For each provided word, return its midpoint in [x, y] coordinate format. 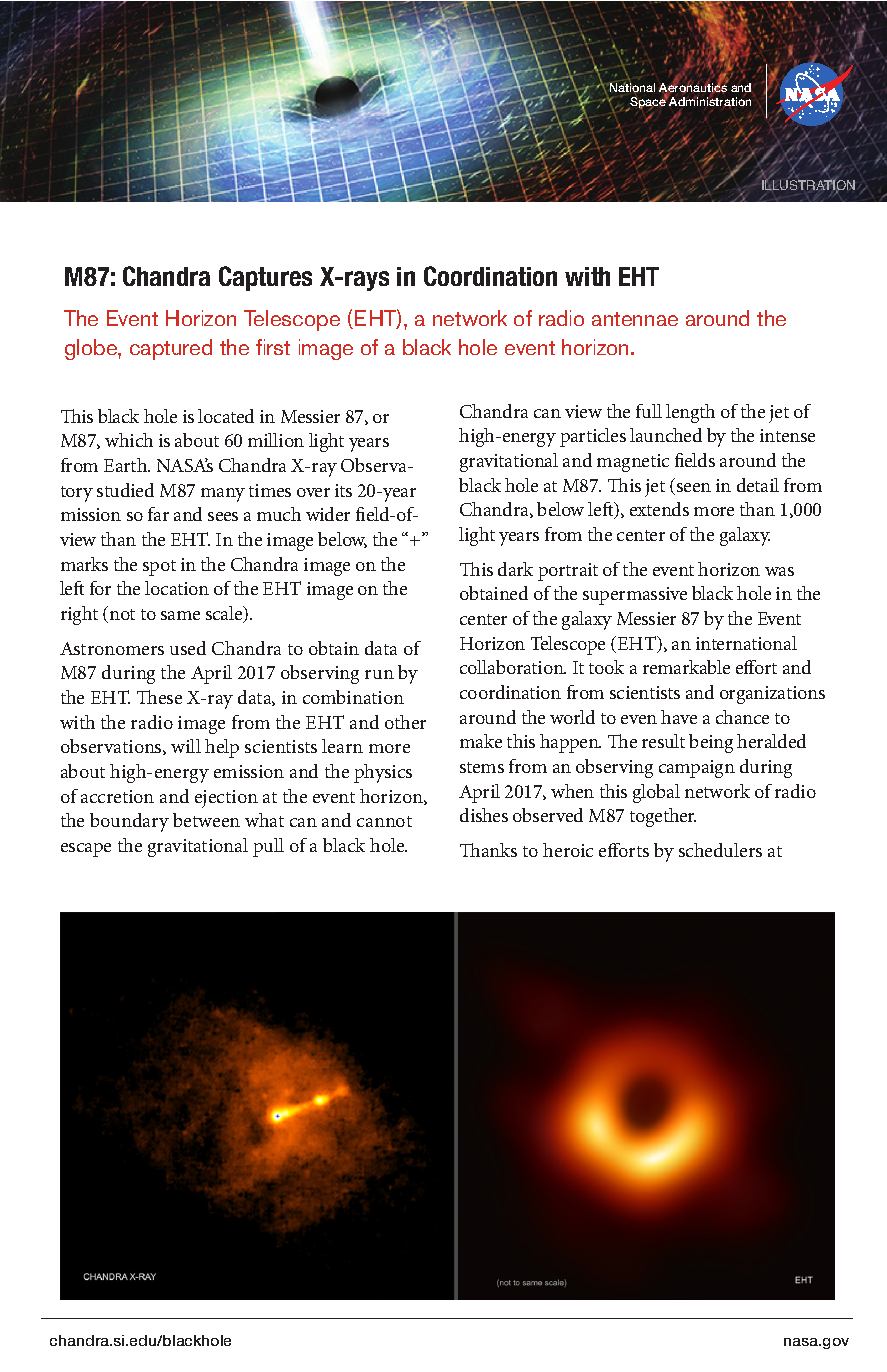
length [690, 413]
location [177, 588]
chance [742, 717]
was [779, 571]
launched [666, 435]
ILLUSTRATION [808, 185]
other [405, 722]
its [343, 490]
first [273, 347]
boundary [129, 822]
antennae [635, 319]
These [159, 697]
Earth [127, 465]
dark [515, 569]
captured [171, 349]
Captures [265, 278]
